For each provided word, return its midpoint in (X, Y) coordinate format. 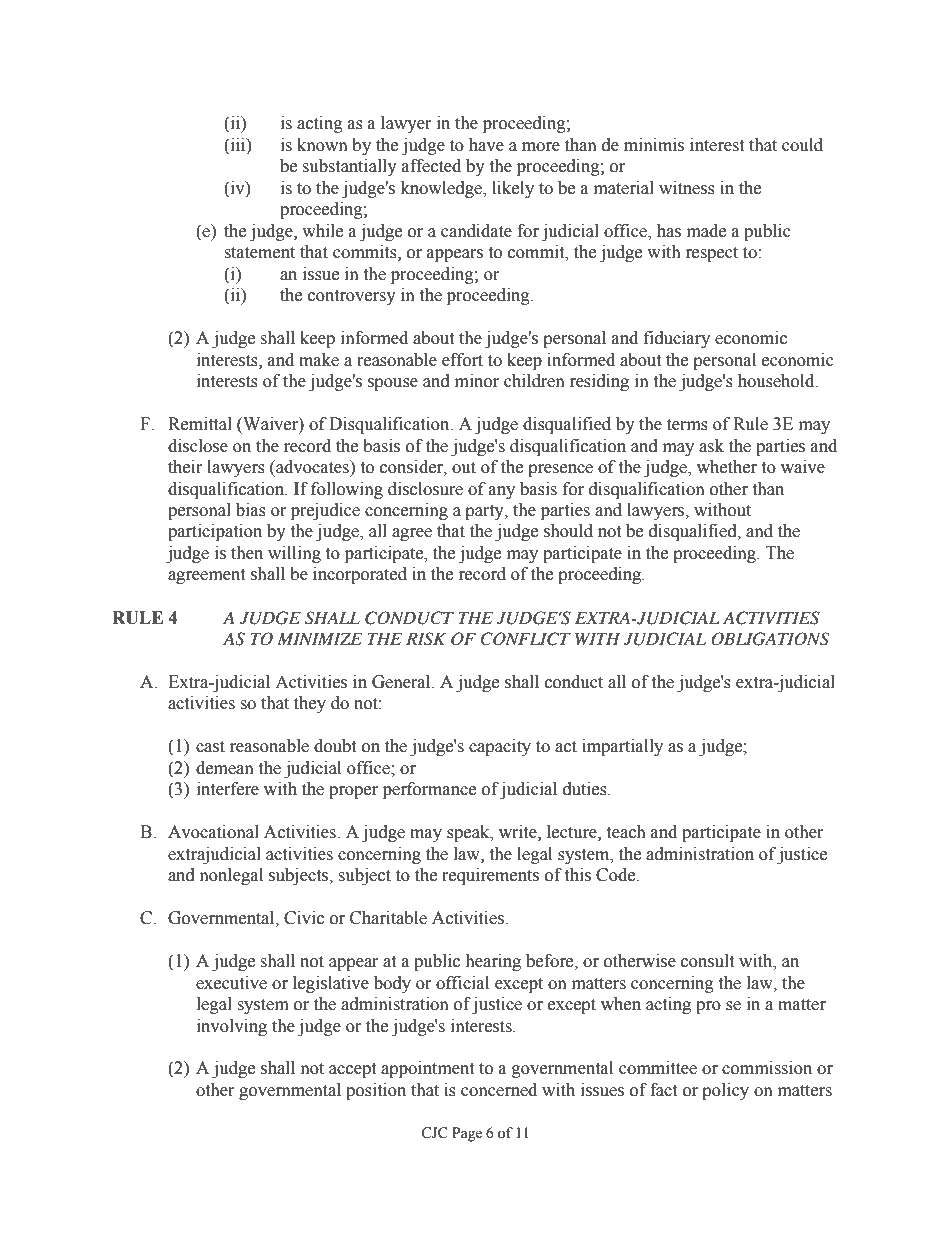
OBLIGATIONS (770, 639)
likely (513, 189)
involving (232, 1027)
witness (687, 188)
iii (238, 144)
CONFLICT (525, 639)
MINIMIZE (319, 638)
